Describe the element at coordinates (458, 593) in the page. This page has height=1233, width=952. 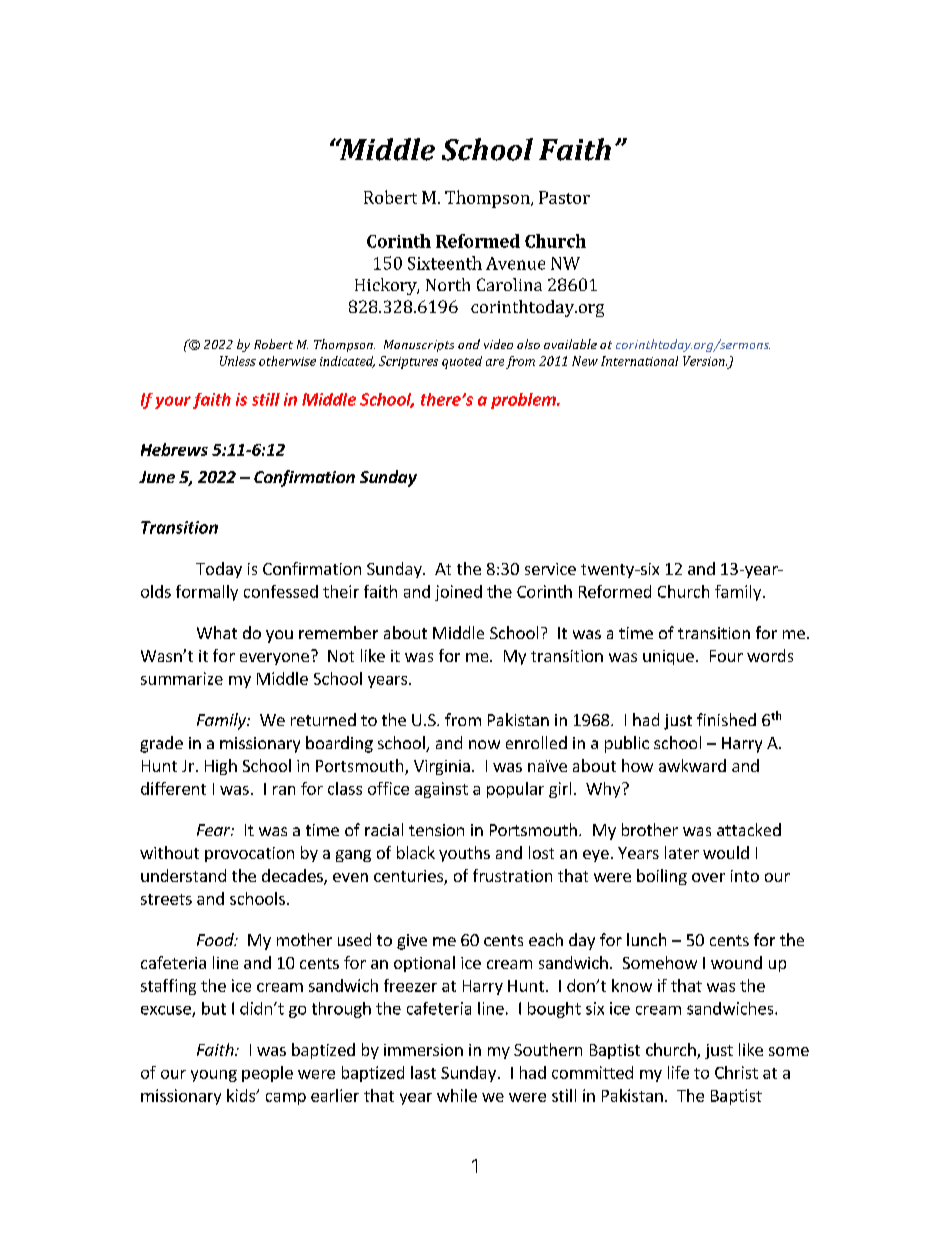
I see `joined` at that location.
